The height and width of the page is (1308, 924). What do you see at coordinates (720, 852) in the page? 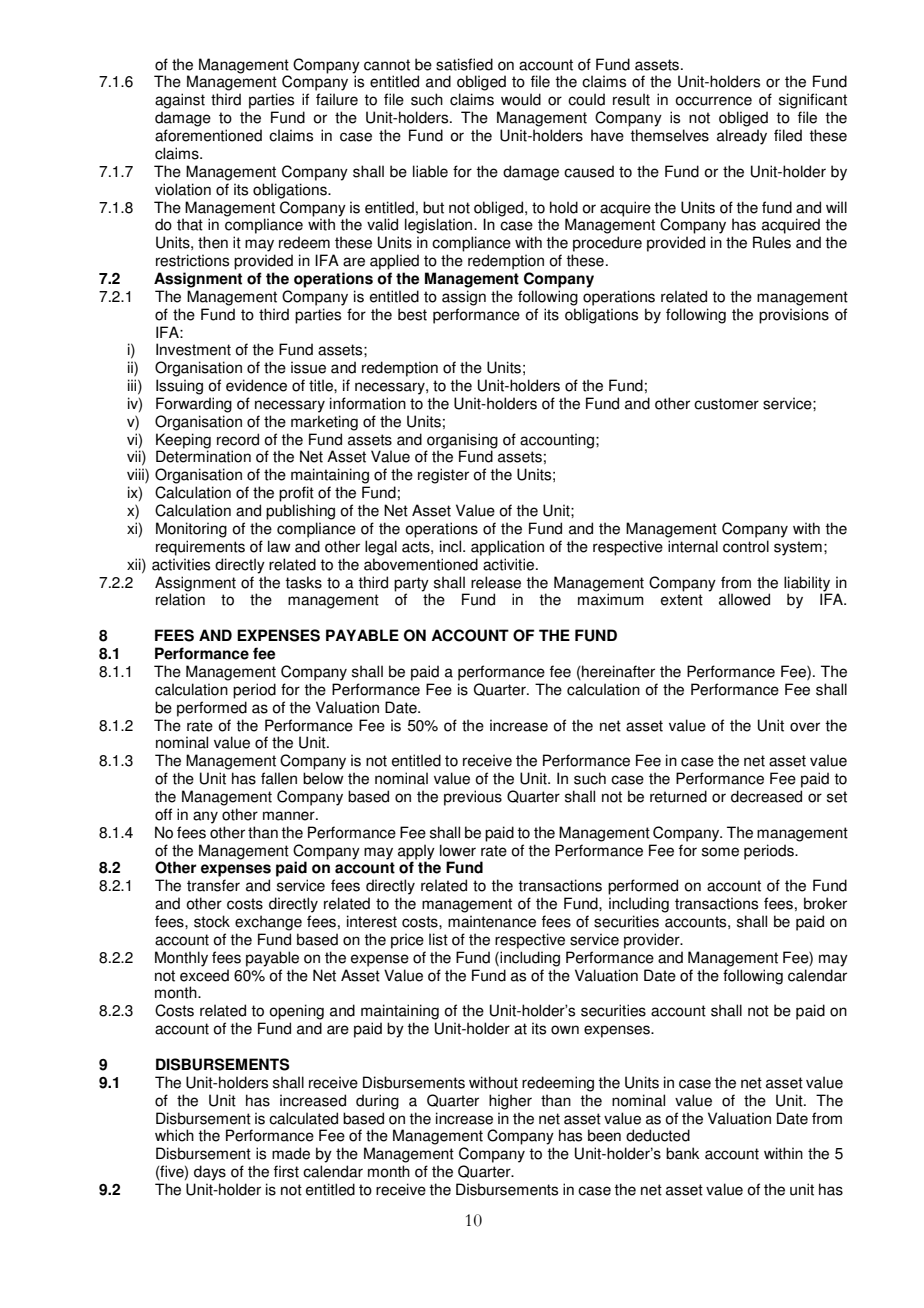
I see `some` at bounding box center [720, 852].
